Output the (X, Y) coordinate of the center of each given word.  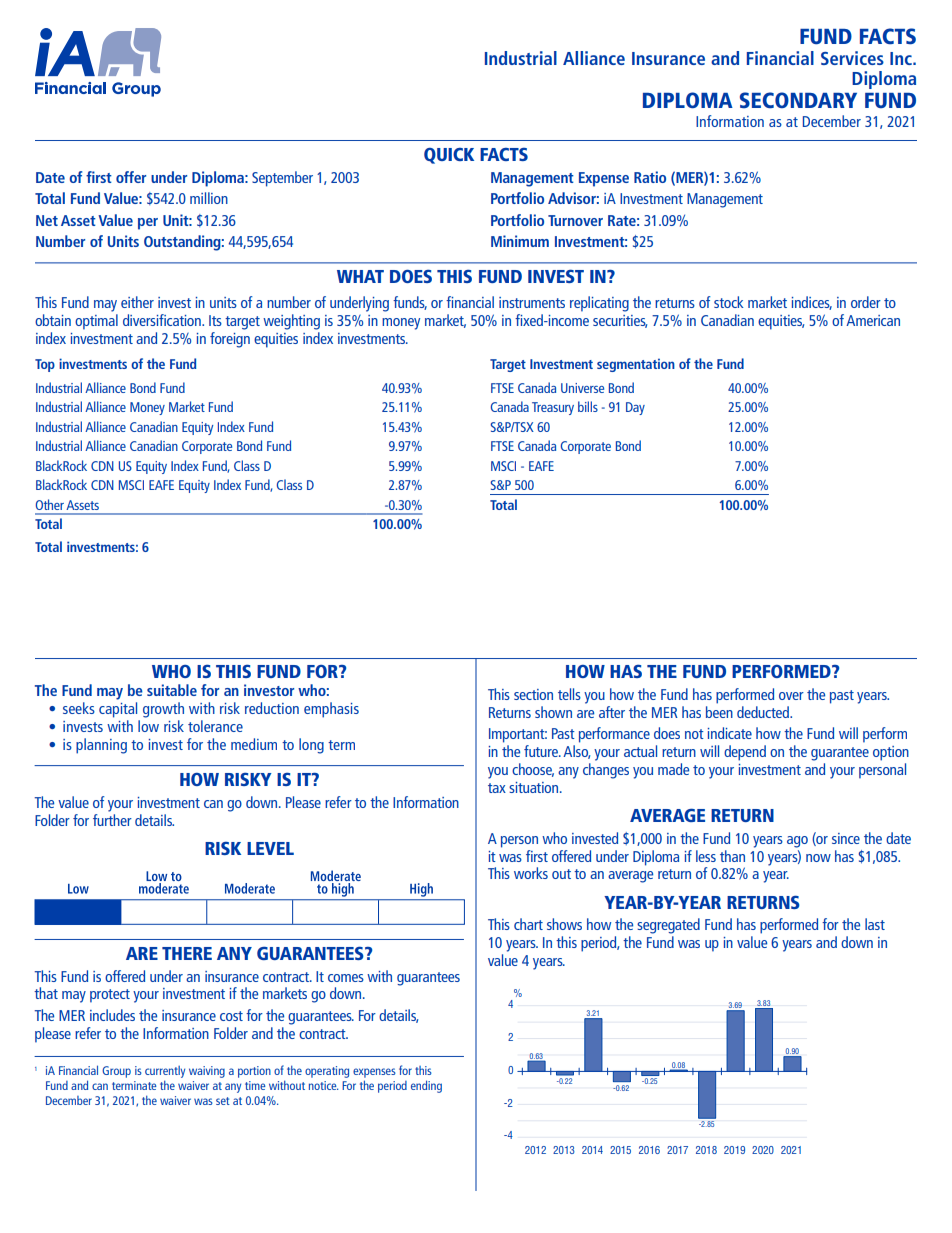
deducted (764, 712)
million (209, 198)
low (148, 726)
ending (426, 1086)
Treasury (553, 408)
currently (165, 1072)
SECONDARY (798, 100)
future (542, 751)
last (875, 924)
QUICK (449, 156)
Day (635, 408)
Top (45, 365)
